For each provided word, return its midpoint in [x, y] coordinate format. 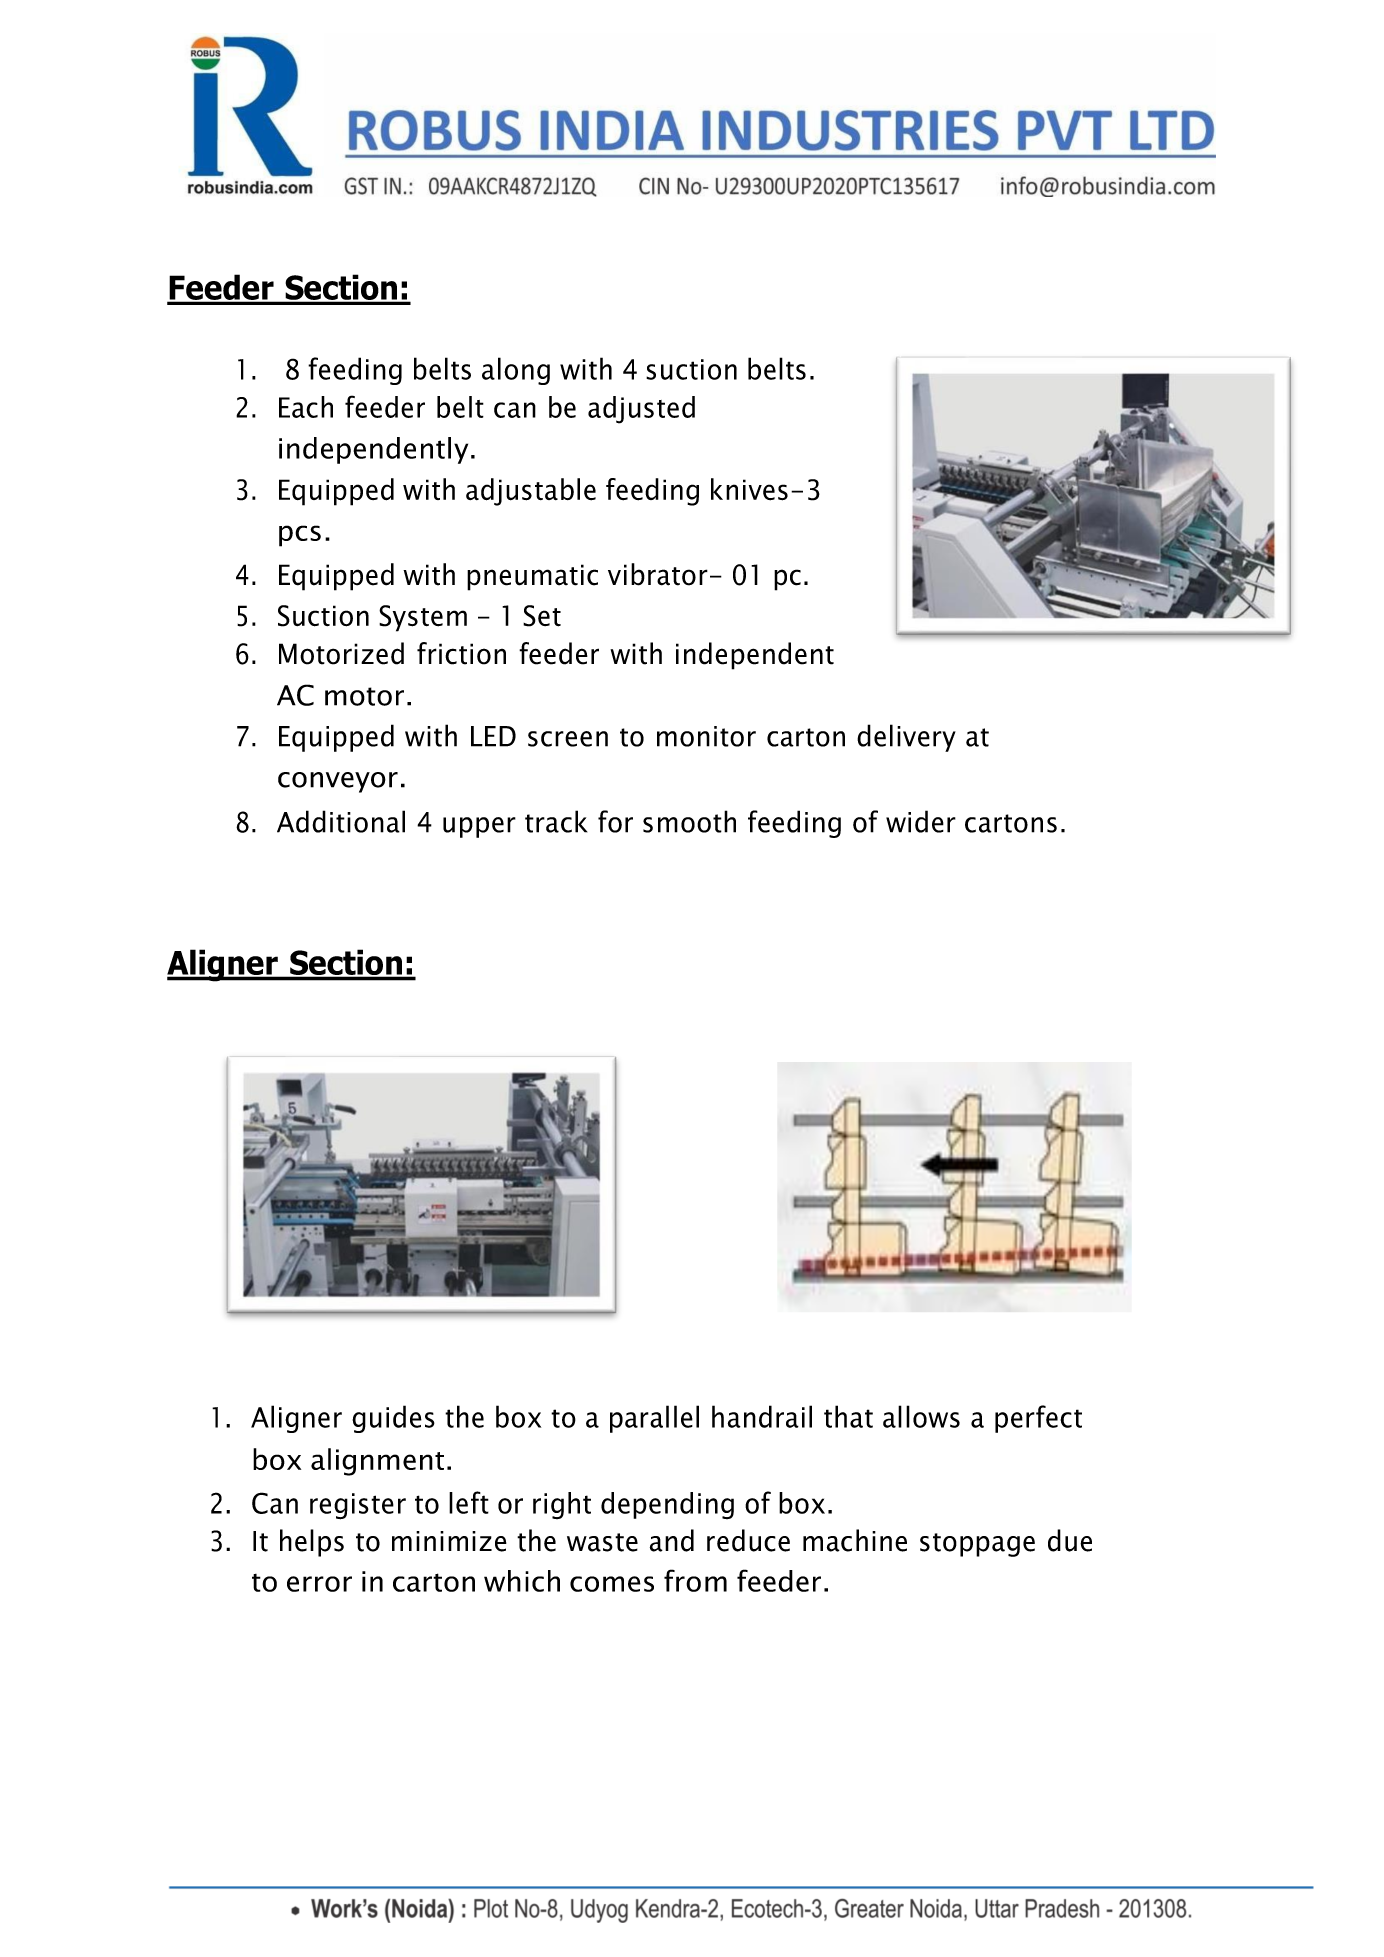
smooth [689, 821]
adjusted [641, 410]
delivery [906, 738]
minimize [449, 1541]
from [695, 1580]
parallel [654, 1419]
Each [306, 407]
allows [921, 1416]
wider [921, 821]
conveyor [338, 782]
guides [393, 1419]
